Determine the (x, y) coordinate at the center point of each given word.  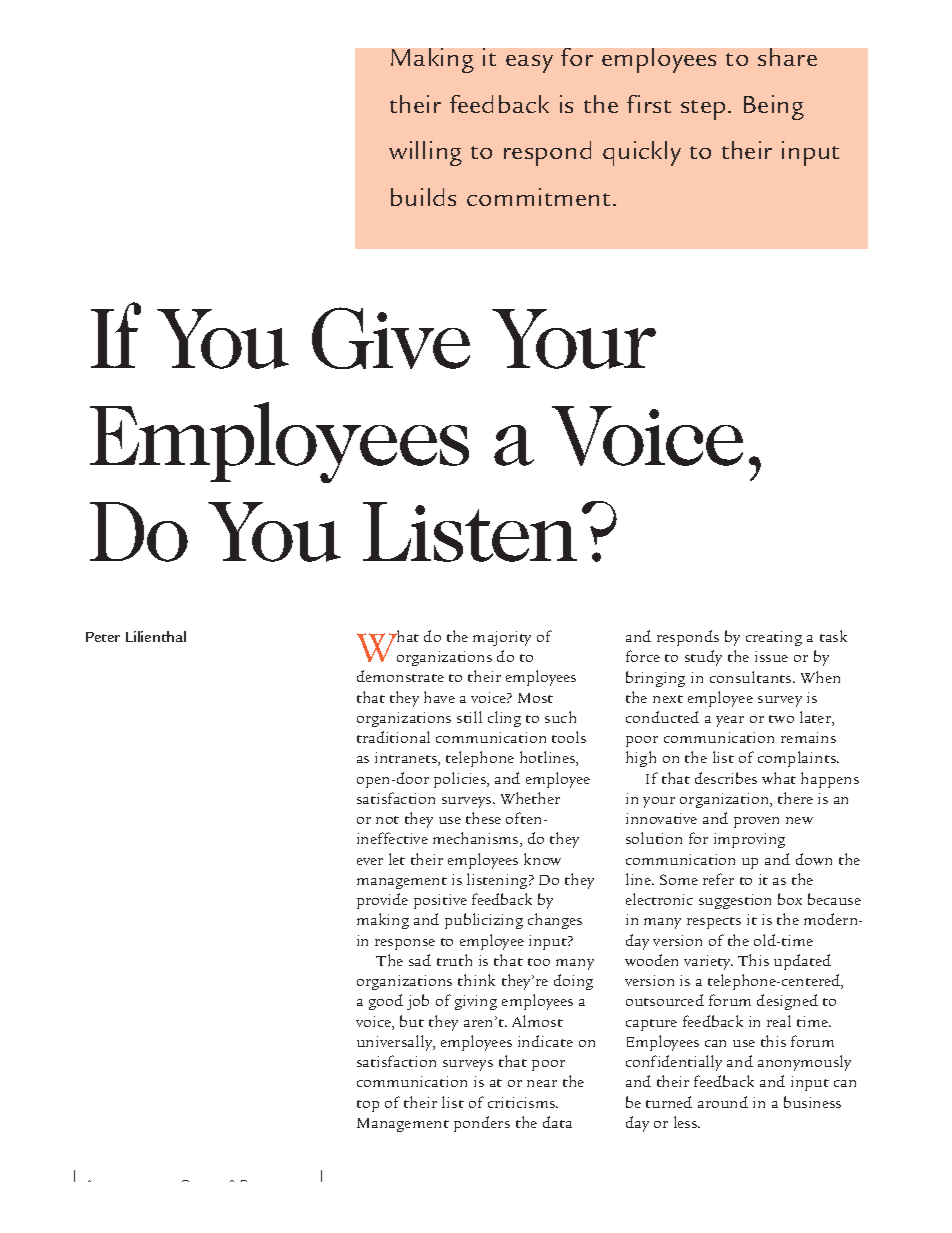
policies (461, 780)
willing (425, 153)
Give (391, 338)
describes (726, 778)
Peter (103, 637)
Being (774, 107)
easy (529, 64)
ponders (482, 1124)
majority (502, 638)
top (368, 1106)
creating (774, 638)
